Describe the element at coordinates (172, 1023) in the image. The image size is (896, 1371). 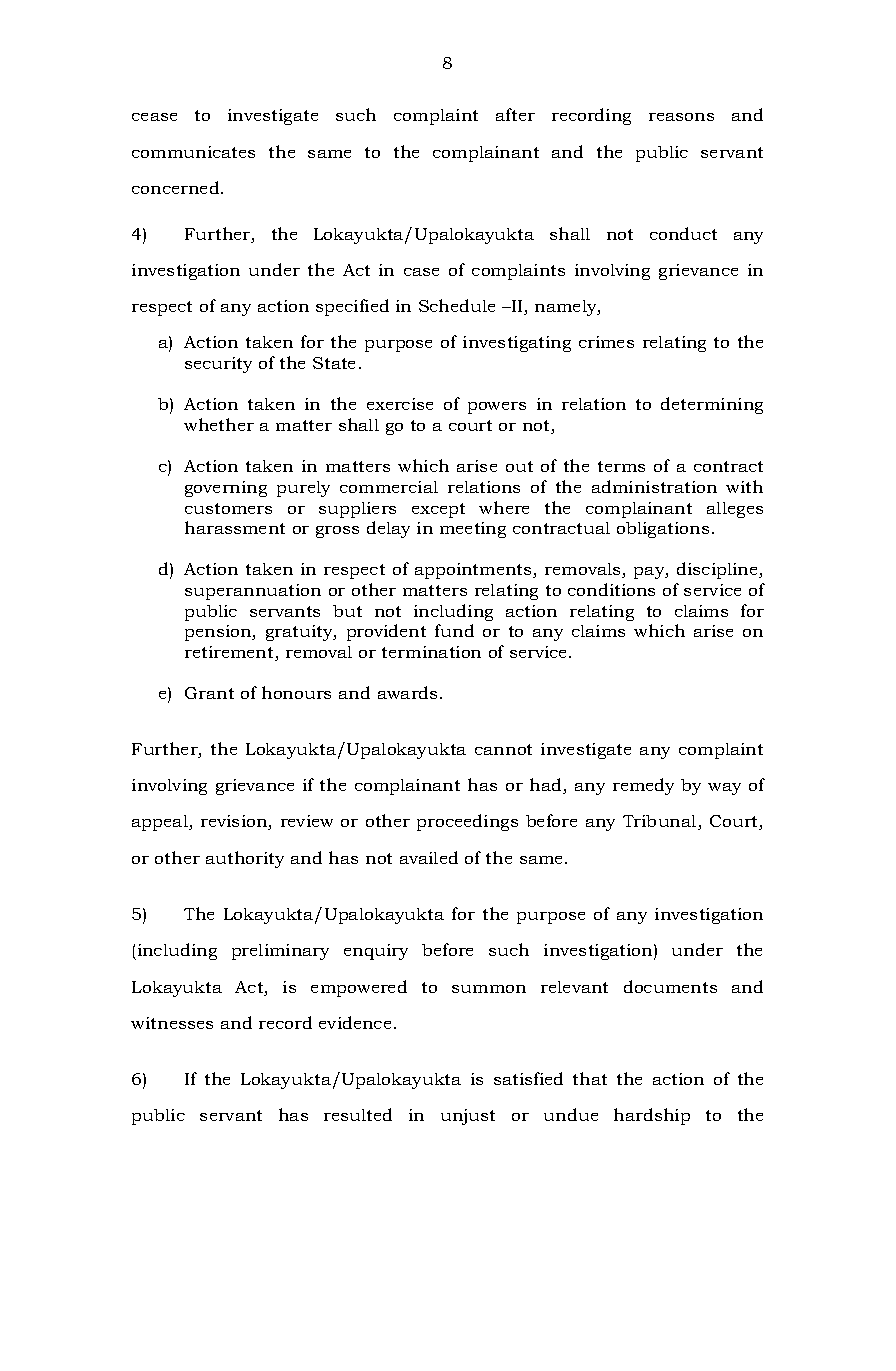
I see `witnesses` at that location.
